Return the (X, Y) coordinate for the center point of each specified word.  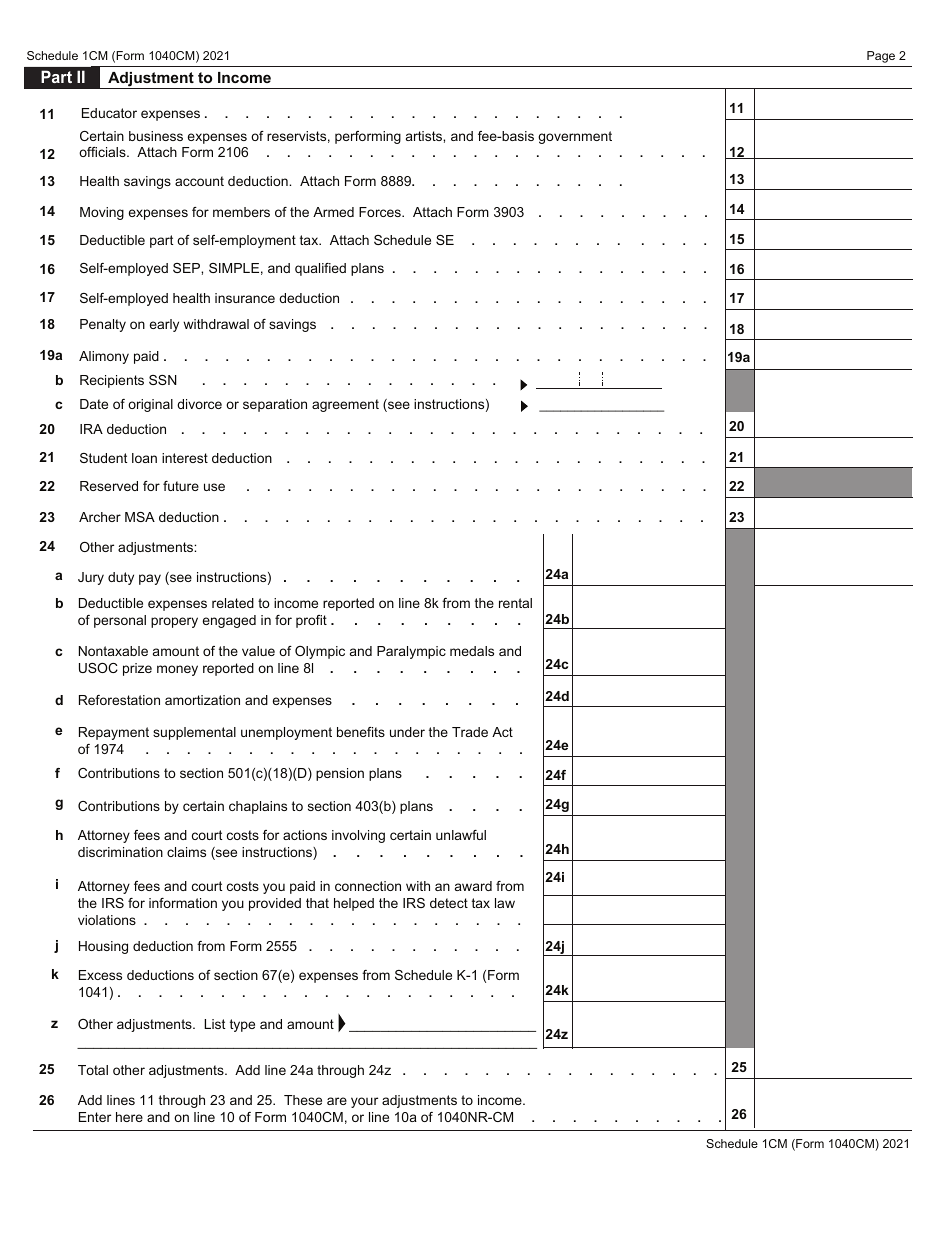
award (473, 886)
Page (881, 57)
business (156, 136)
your (364, 1102)
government (575, 137)
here (129, 1117)
